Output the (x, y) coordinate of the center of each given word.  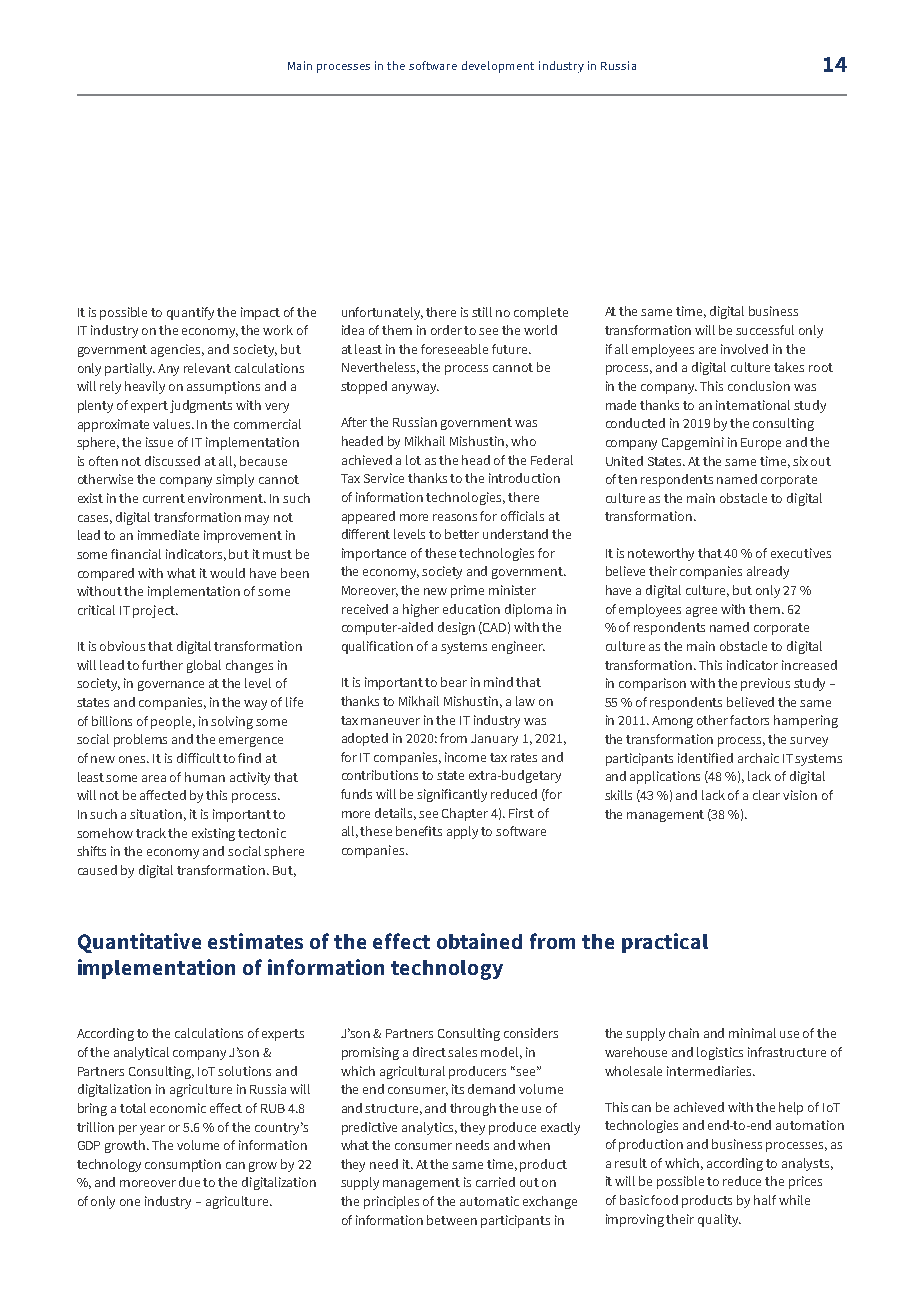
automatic (489, 1201)
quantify (190, 313)
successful (765, 330)
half (765, 1200)
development (498, 67)
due (189, 1182)
